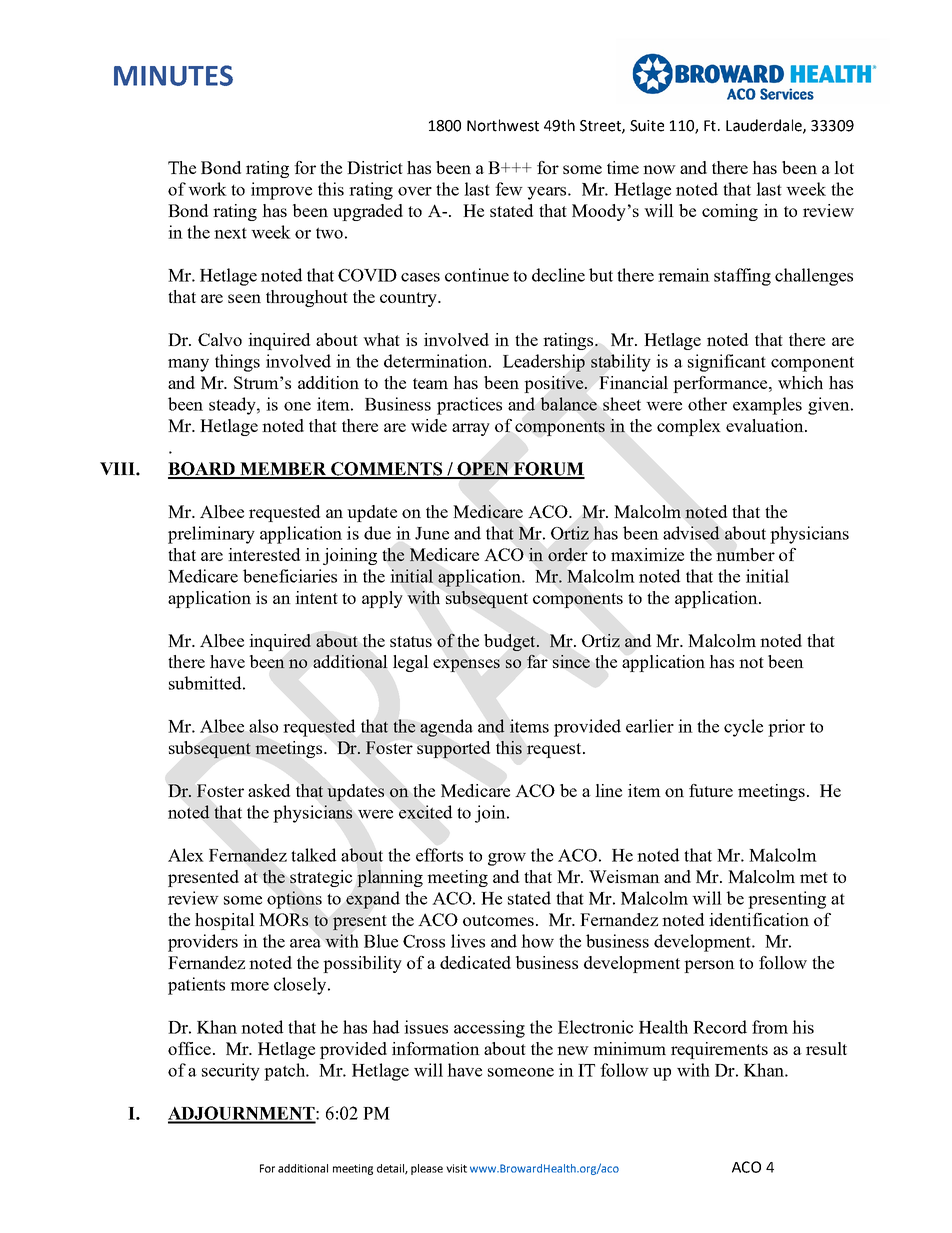 The image size is (952, 1233). I want to click on Northwest, so click(503, 125).
